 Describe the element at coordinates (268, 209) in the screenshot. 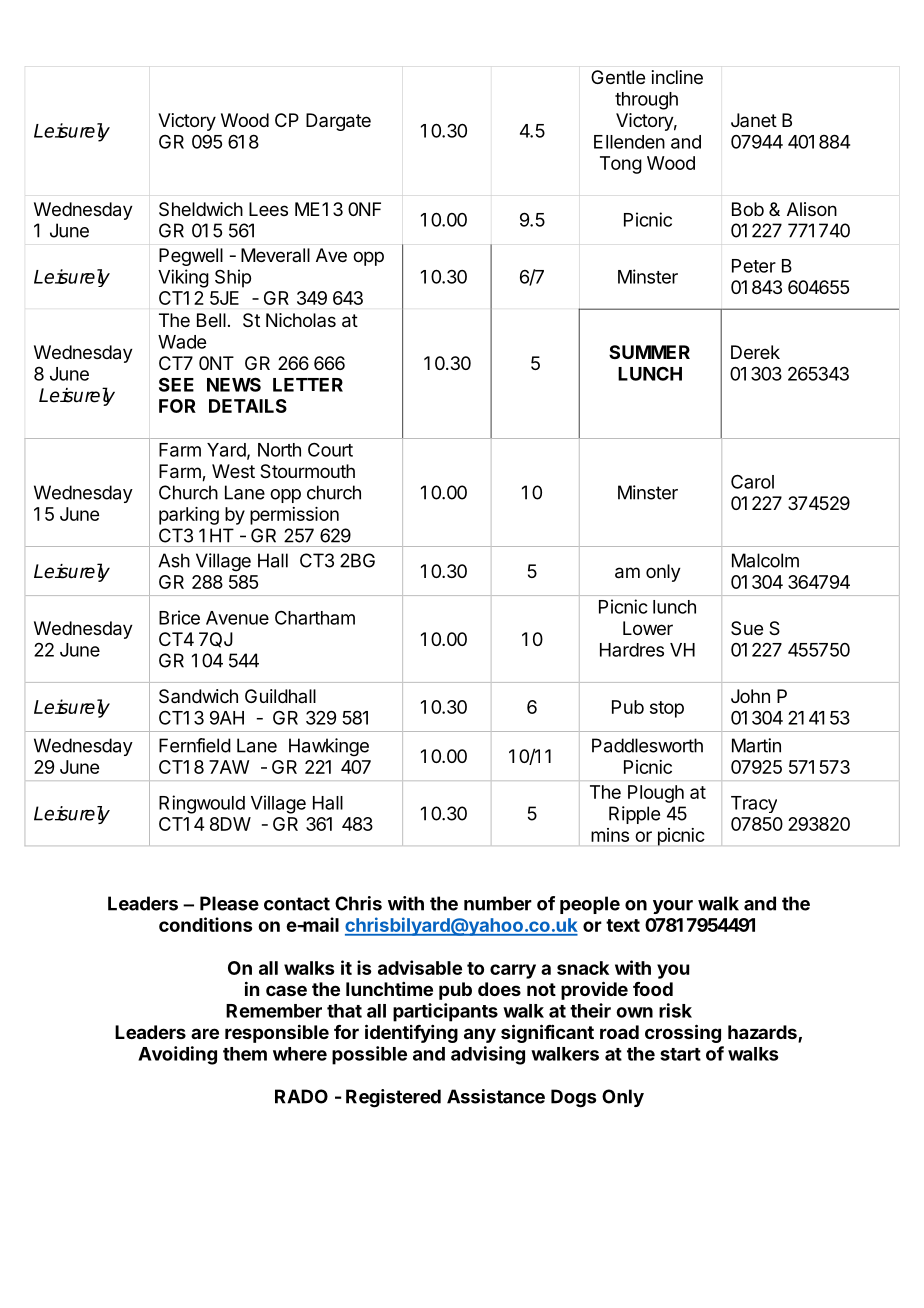

I see `Lees` at that location.
